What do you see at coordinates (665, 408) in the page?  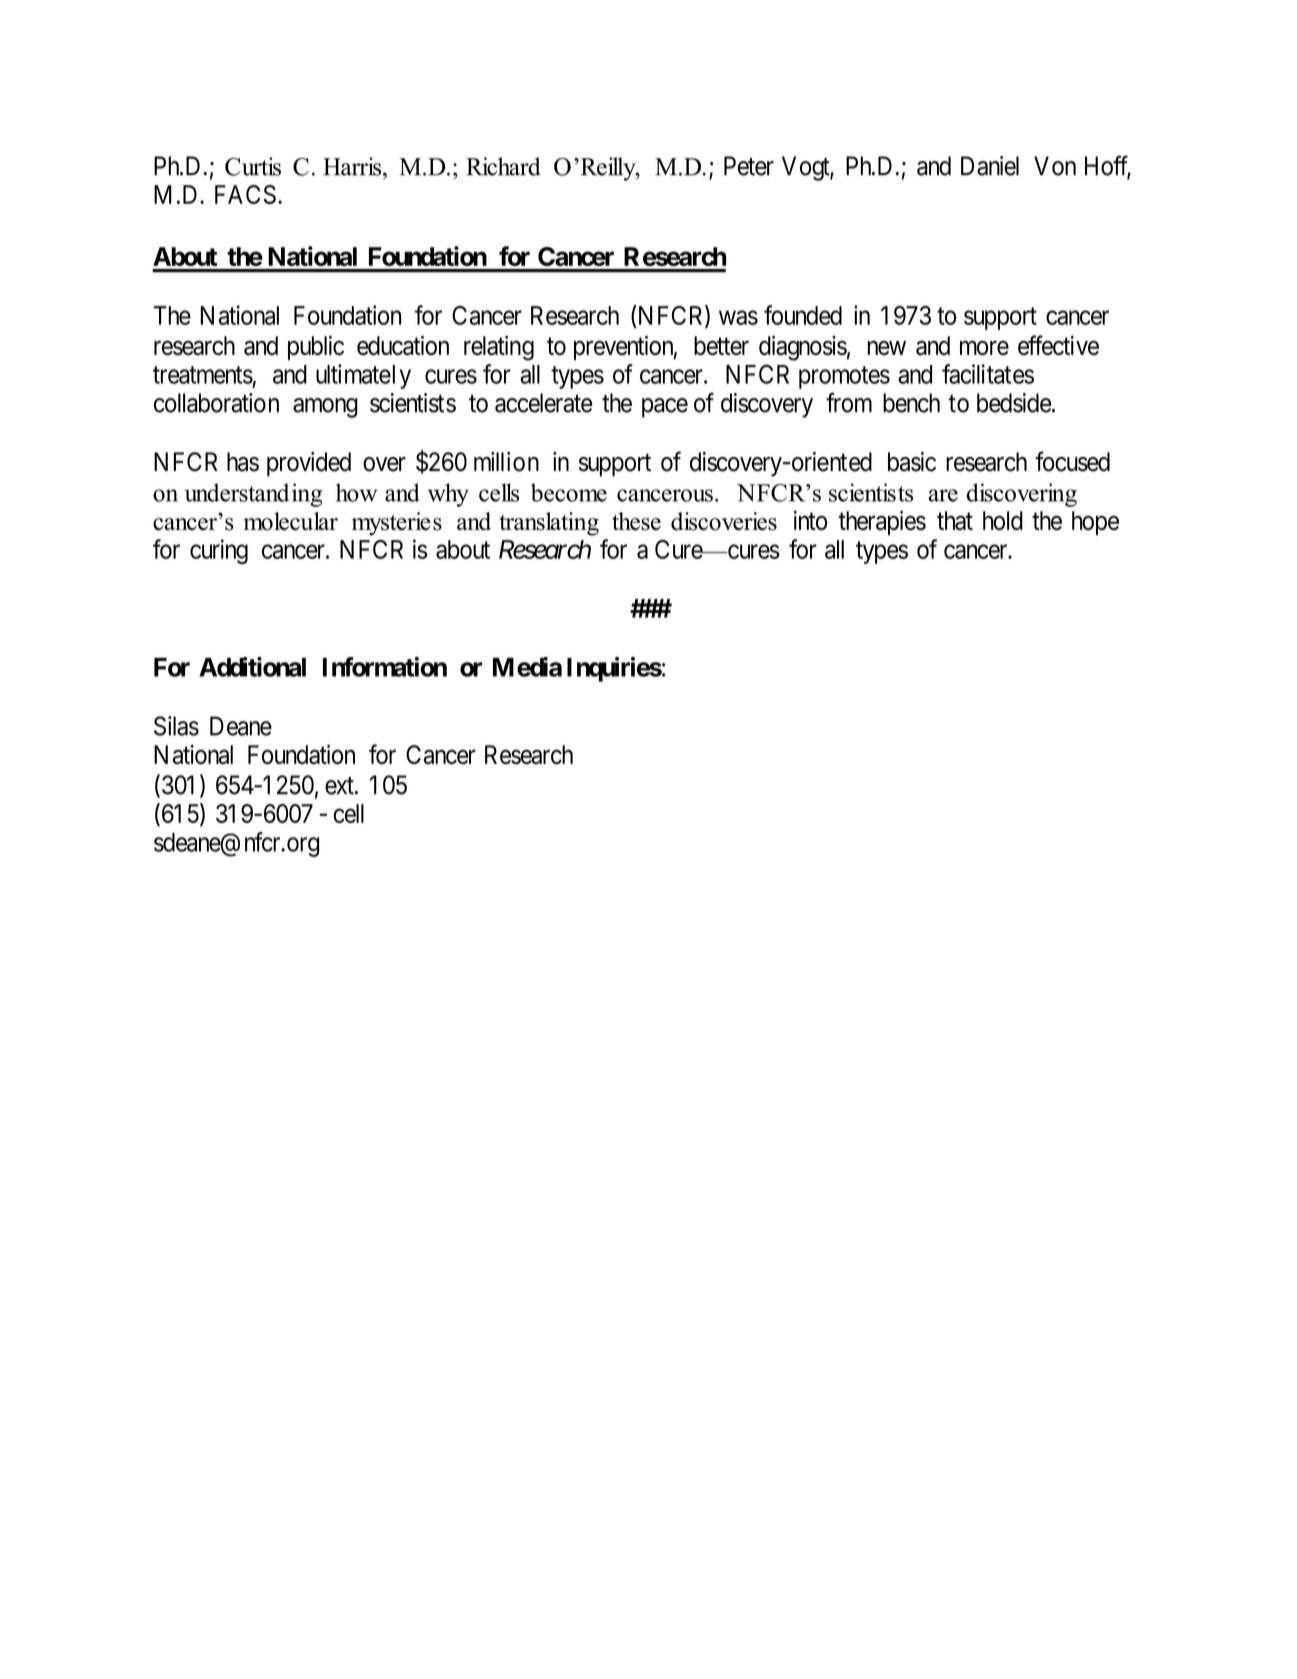 I see `pace` at bounding box center [665, 408].
